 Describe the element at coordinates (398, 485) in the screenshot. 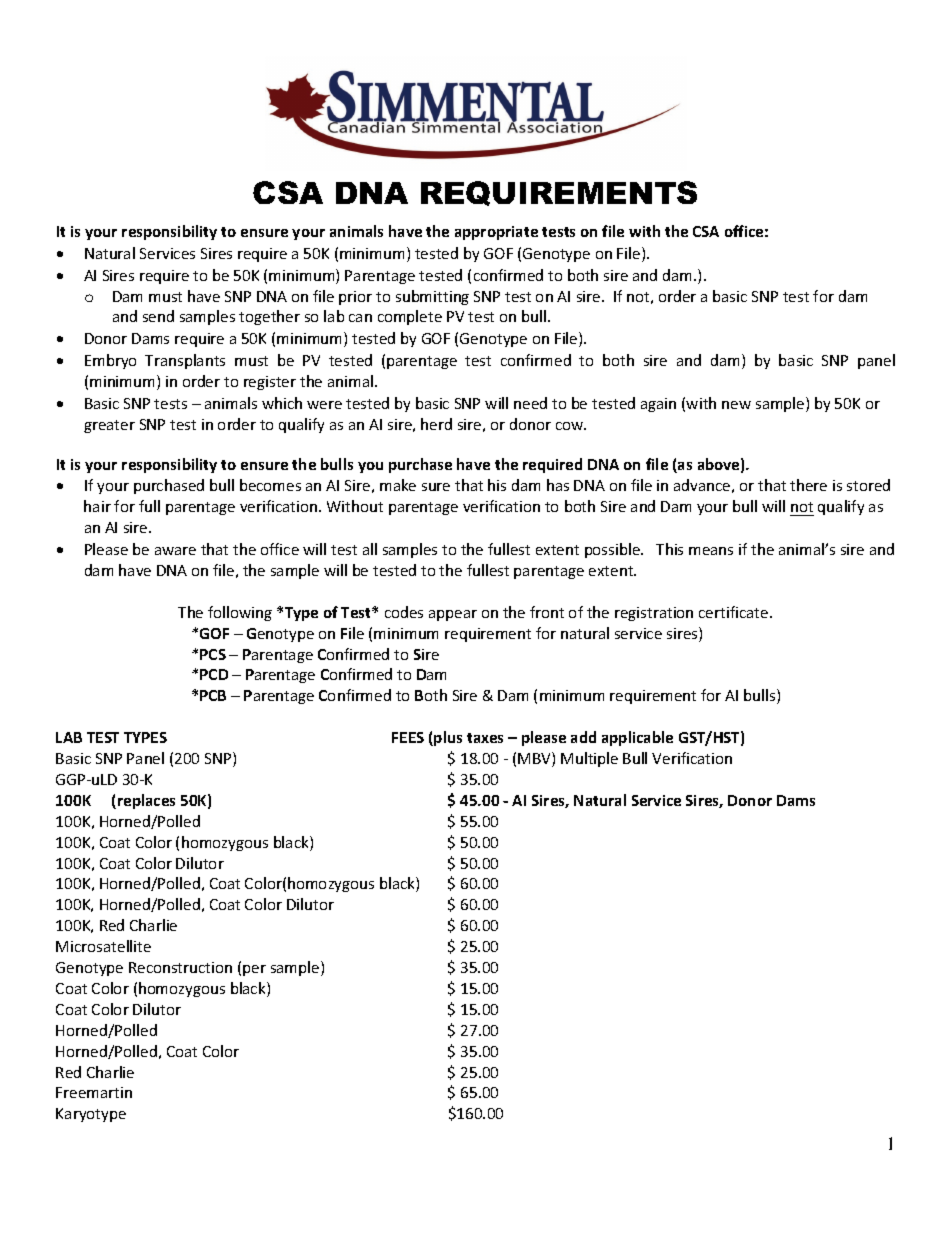

I see `make` at that location.
